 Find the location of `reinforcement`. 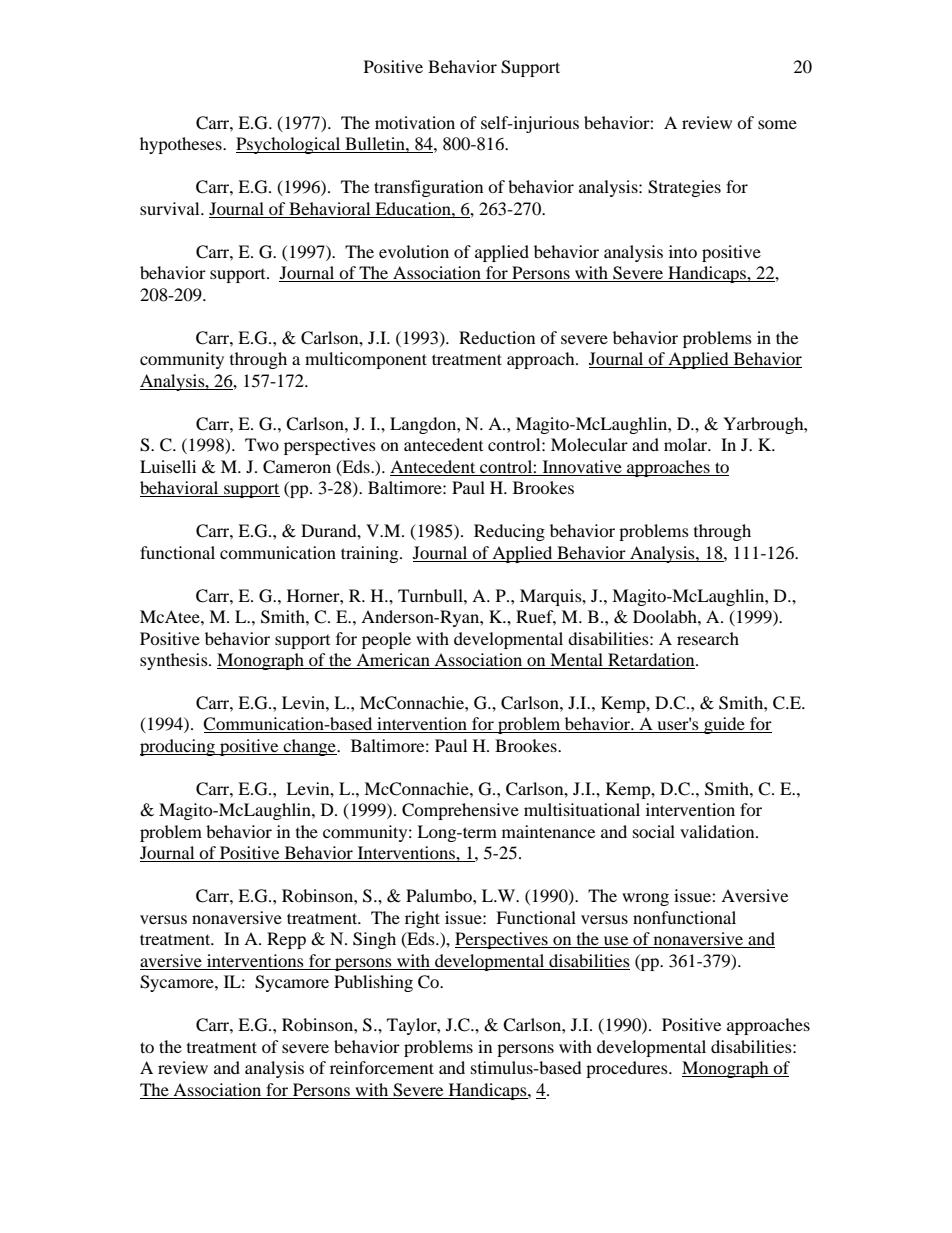

reinforcement is located at coordinates (382, 1067).
